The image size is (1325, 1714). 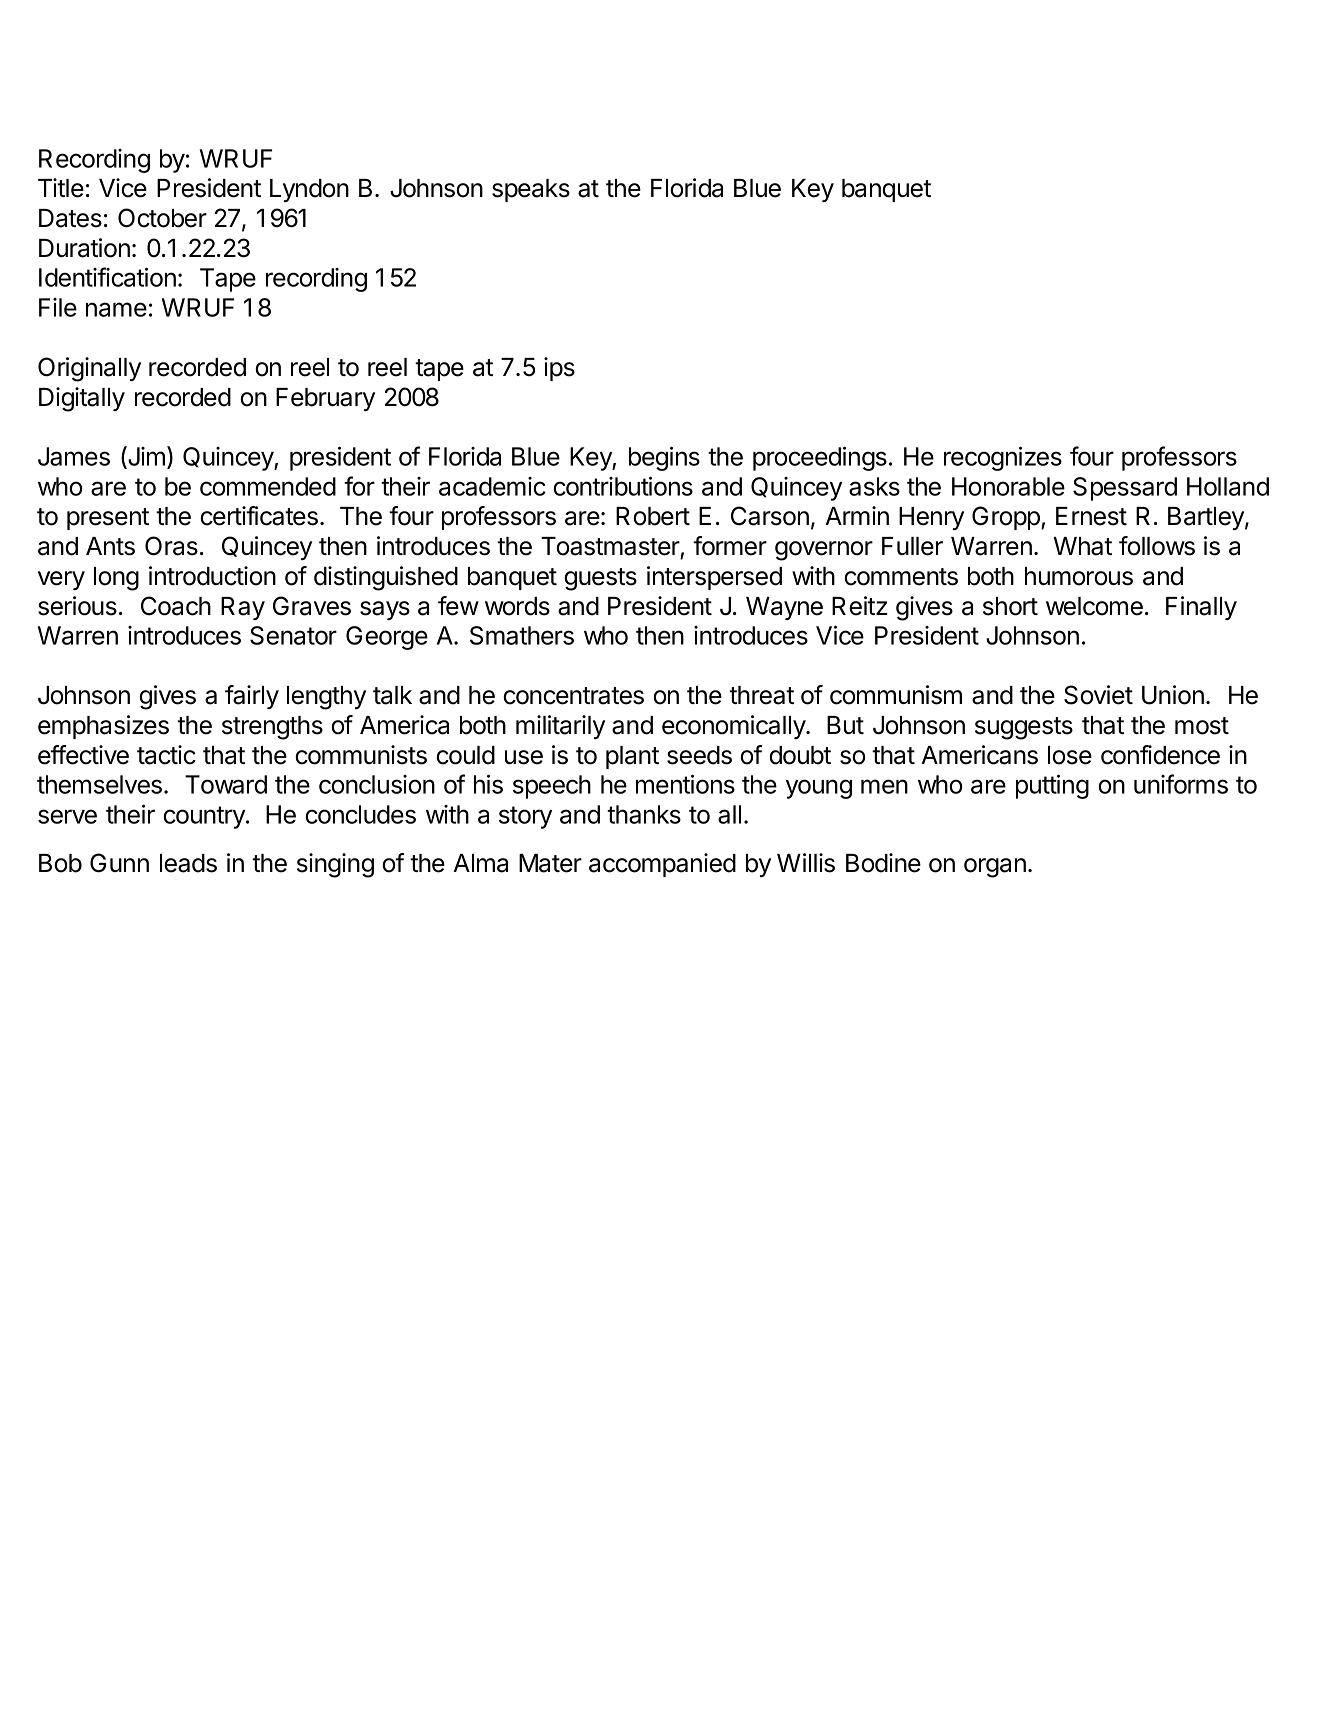 What do you see at coordinates (162, 218) in the screenshot?
I see `October` at bounding box center [162, 218].
